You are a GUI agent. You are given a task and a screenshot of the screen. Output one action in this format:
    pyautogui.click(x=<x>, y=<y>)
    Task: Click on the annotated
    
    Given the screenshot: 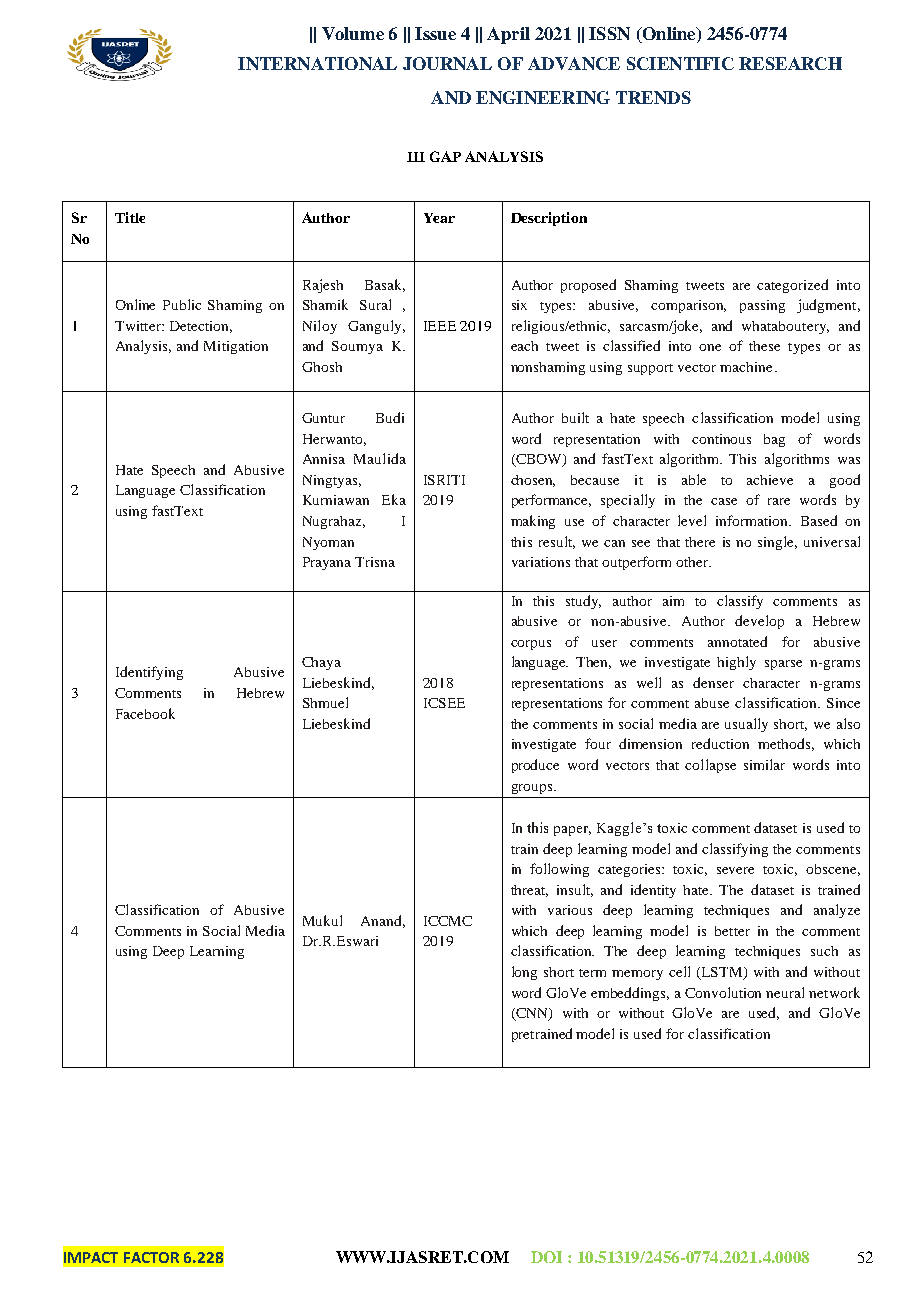 What is the action you would take?
    pyautogui.click(x=737, y=641)
